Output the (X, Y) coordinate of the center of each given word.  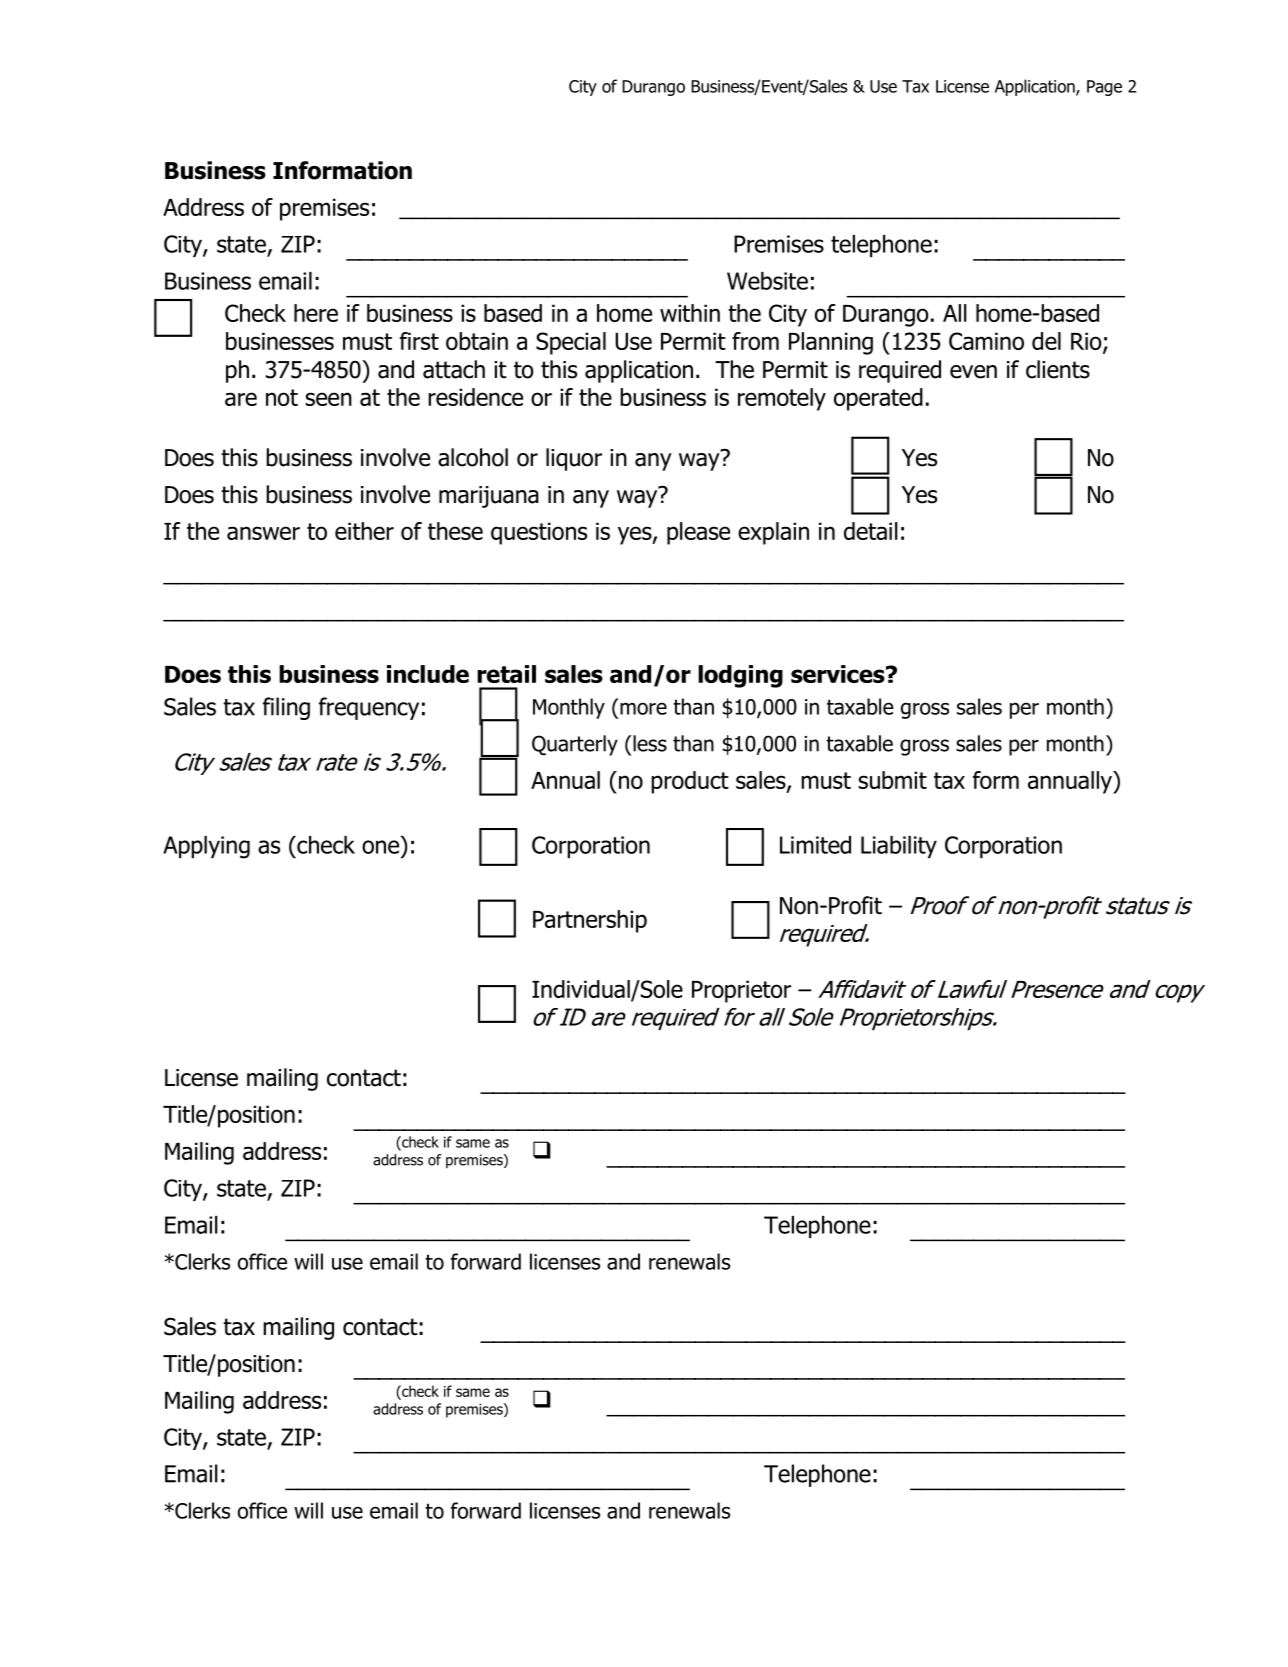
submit (892, 780)
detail (871, 531)
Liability (899, 847)
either (364, 531)
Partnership (590, 921)
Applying (206, 847)
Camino (986, 341)
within (690, 313)
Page (1104, 88)
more (643, 708)
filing (286, 708)
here (316, 313)
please (698, 533)
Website (767, 281)
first (419, 341)
